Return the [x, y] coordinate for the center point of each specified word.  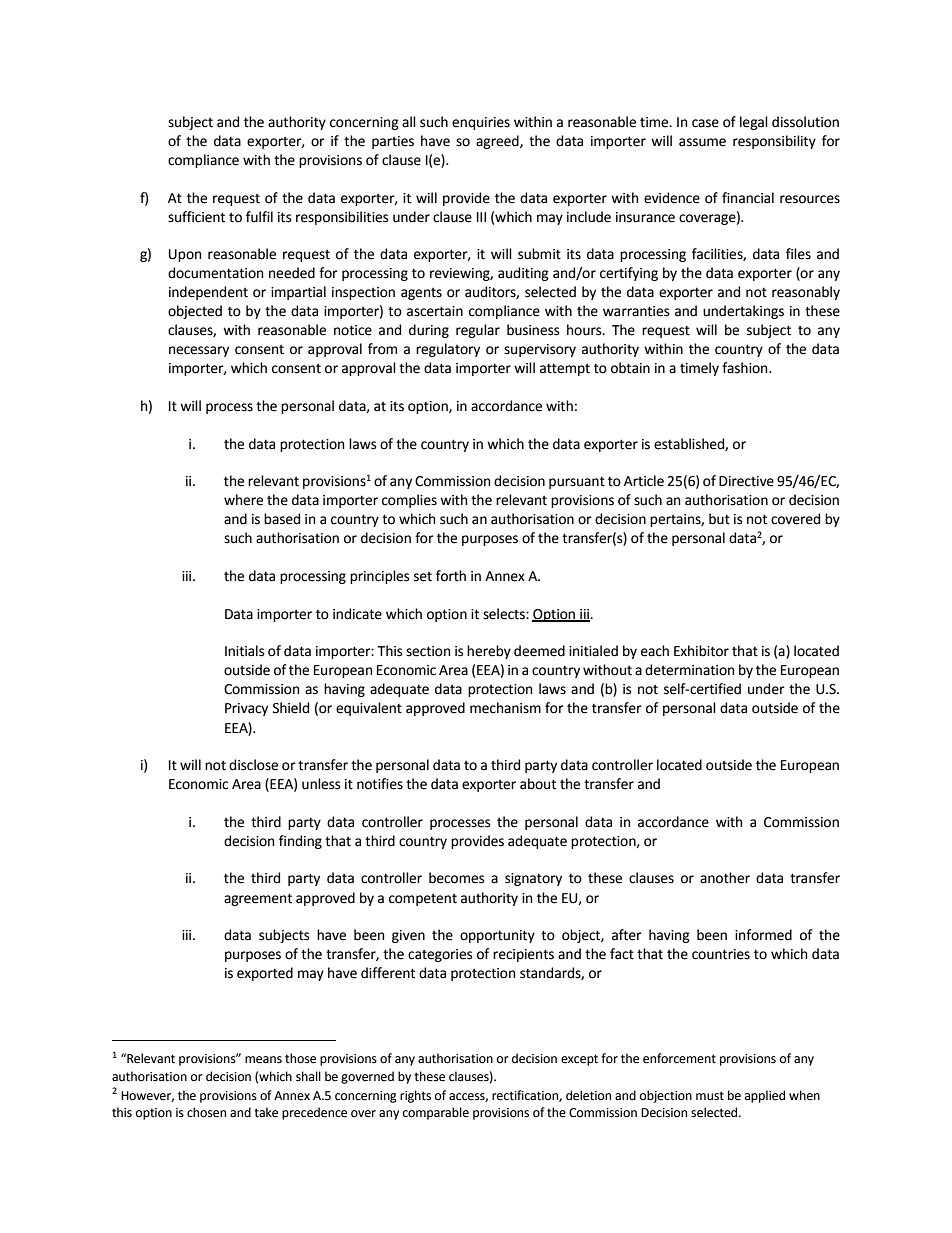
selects [505, 614]
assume [702, 142]
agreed [498, 142]
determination [689, 670]
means [263, 1060]
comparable [436, 1113]
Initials [244, 651]
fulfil [259, 217]
